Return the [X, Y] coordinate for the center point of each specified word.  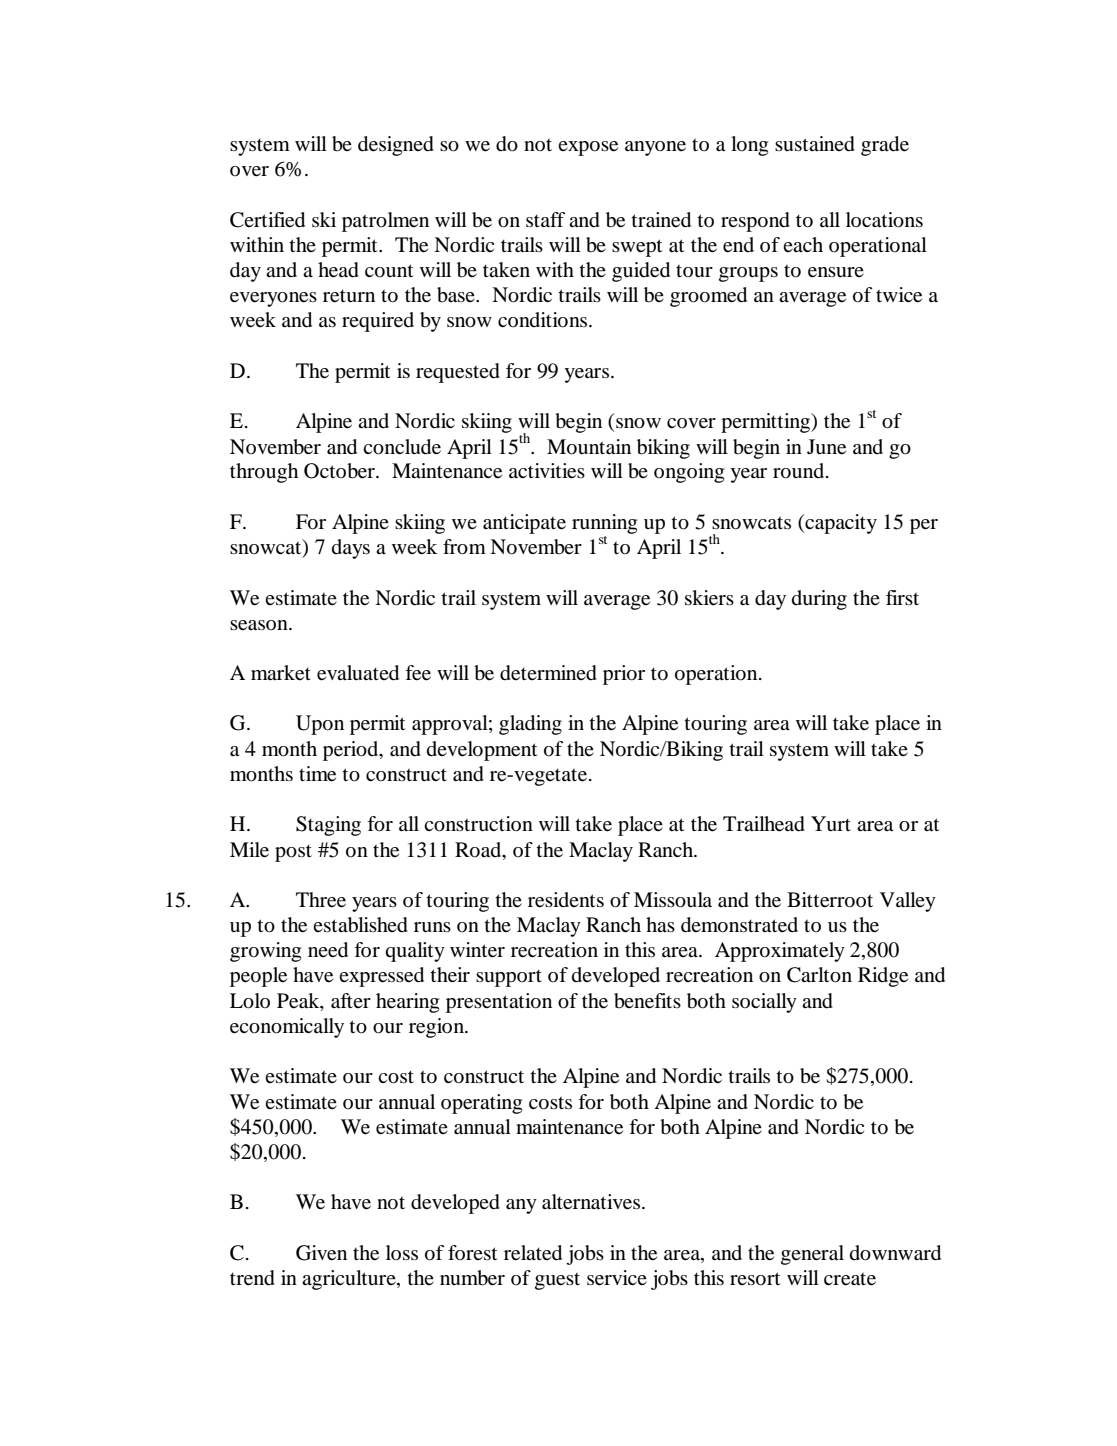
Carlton [819, 975]
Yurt [831, 824]
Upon [320, 725]
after [351, 1001]
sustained [815, 144]
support [509, 978]
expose [588, 148]
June [826, 447]
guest [557, 1281]
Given [321, 1253]
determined [548, 673]
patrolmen [385, 222]
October [340, 471]
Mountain [589, 447]
